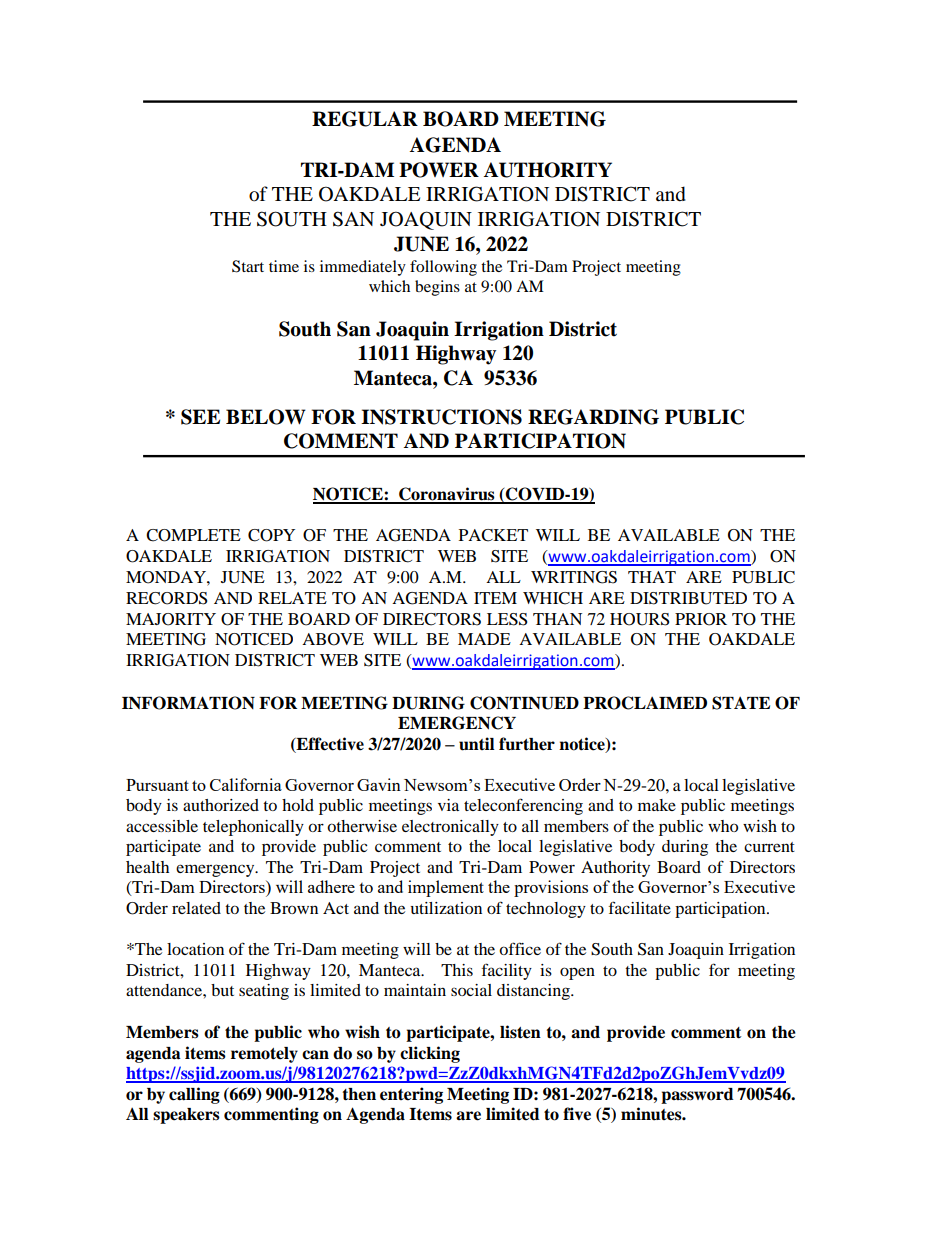  What do you see at coordinates (194, 1095) in the page?
I see `calling` at bounding box center [194, 1095].
